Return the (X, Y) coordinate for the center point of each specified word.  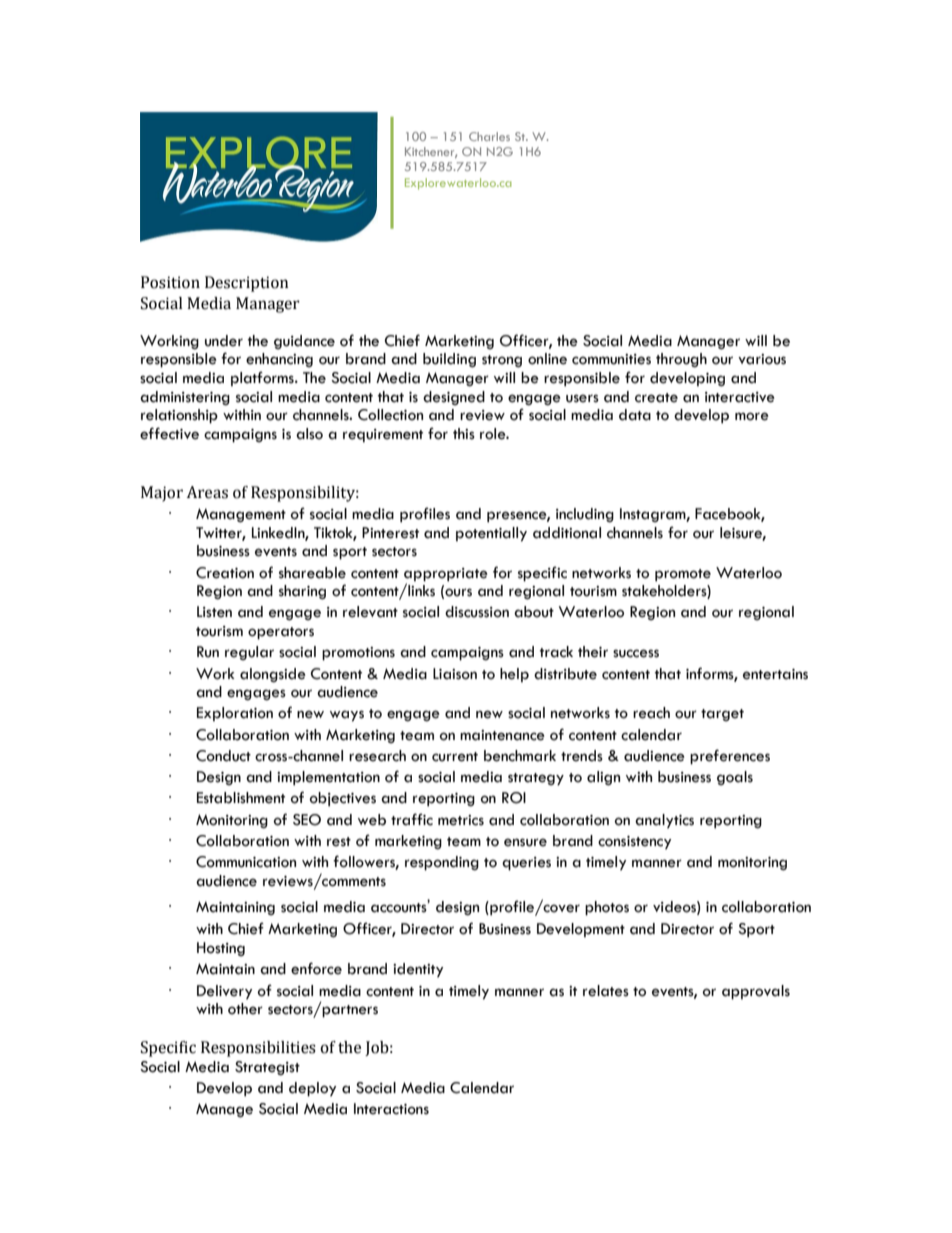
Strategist (267, 1068)
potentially (491, 534)
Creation (225, 573)
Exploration (235, 714)
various (762, 359)
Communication (246, 862)
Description (247, 284)
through (681, 360)
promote (683, 575)
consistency (634, 843)
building (449, 360)
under (224, 341)
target (722, 715)
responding (442, 863)
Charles (489, 136)
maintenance (502, 735)
